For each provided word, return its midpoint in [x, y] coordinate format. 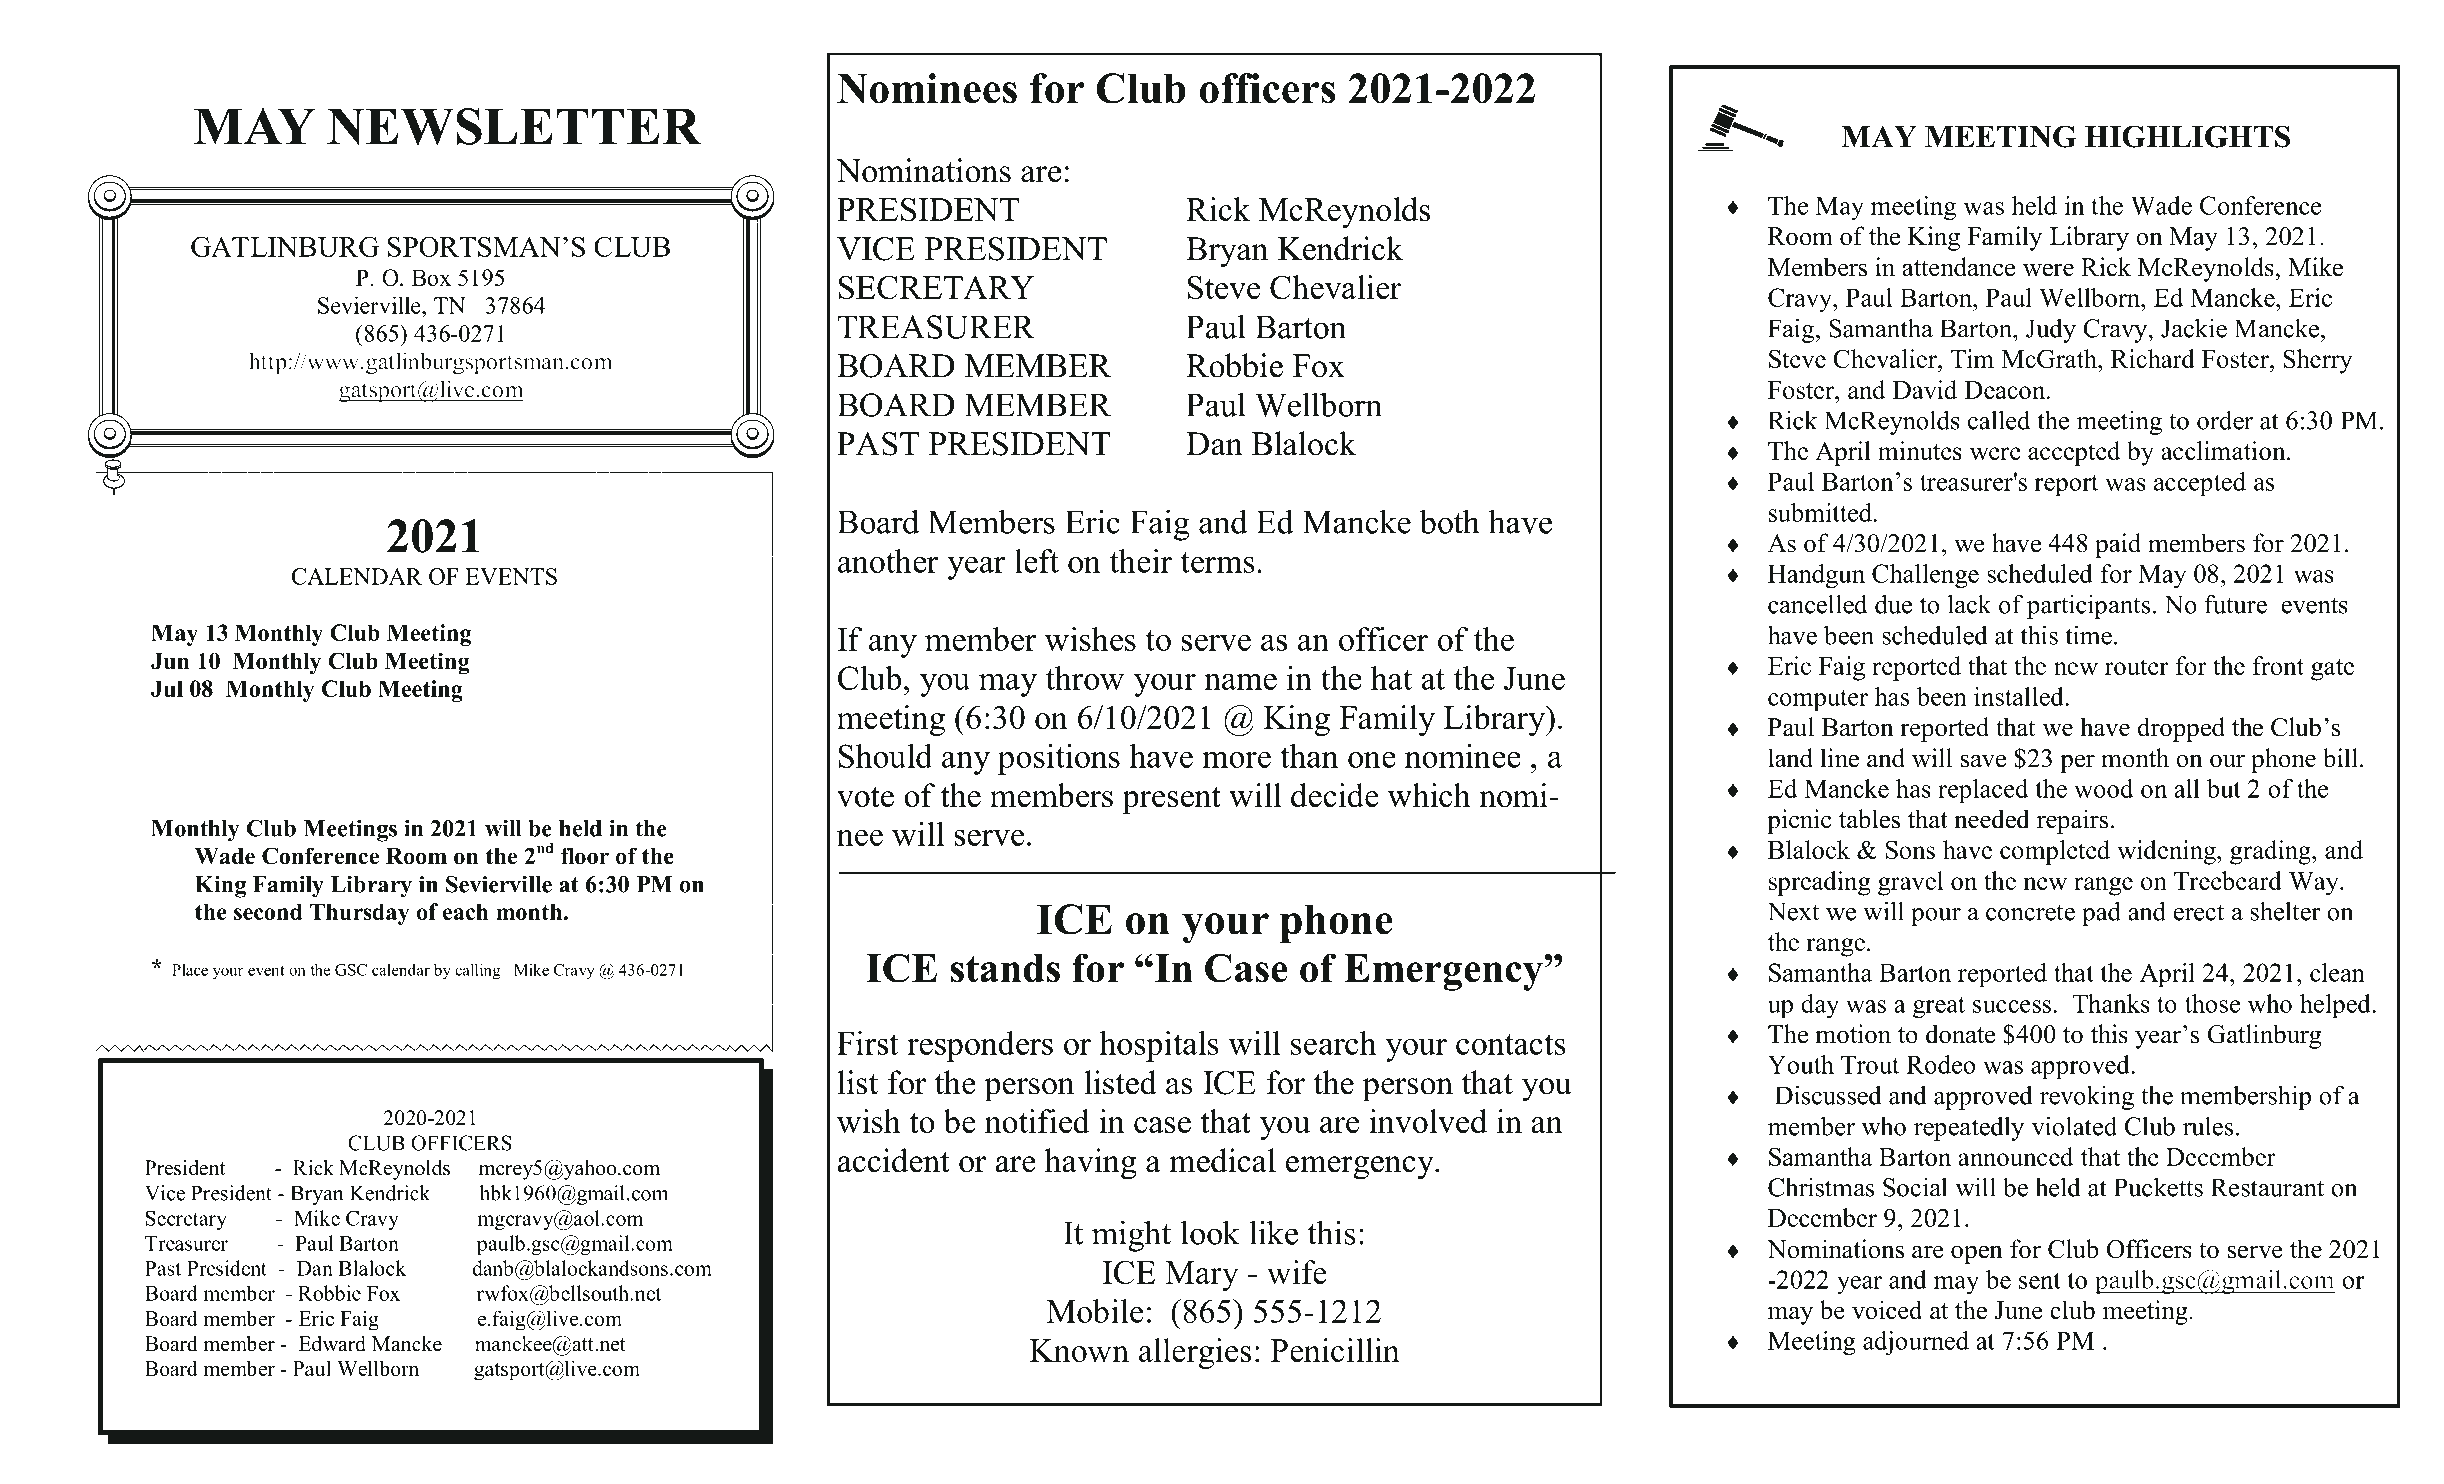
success [2013, 1006]
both [1449, 521]
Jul [167, 688]
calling [478, 971]
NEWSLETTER [514, 126]
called [1999, 420]
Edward [332, 1344]
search [1333, 1043]
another [888, 561]
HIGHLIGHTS [2187, 136]
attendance [1958, 267]
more [1236, 760]
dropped [2181, 729]
